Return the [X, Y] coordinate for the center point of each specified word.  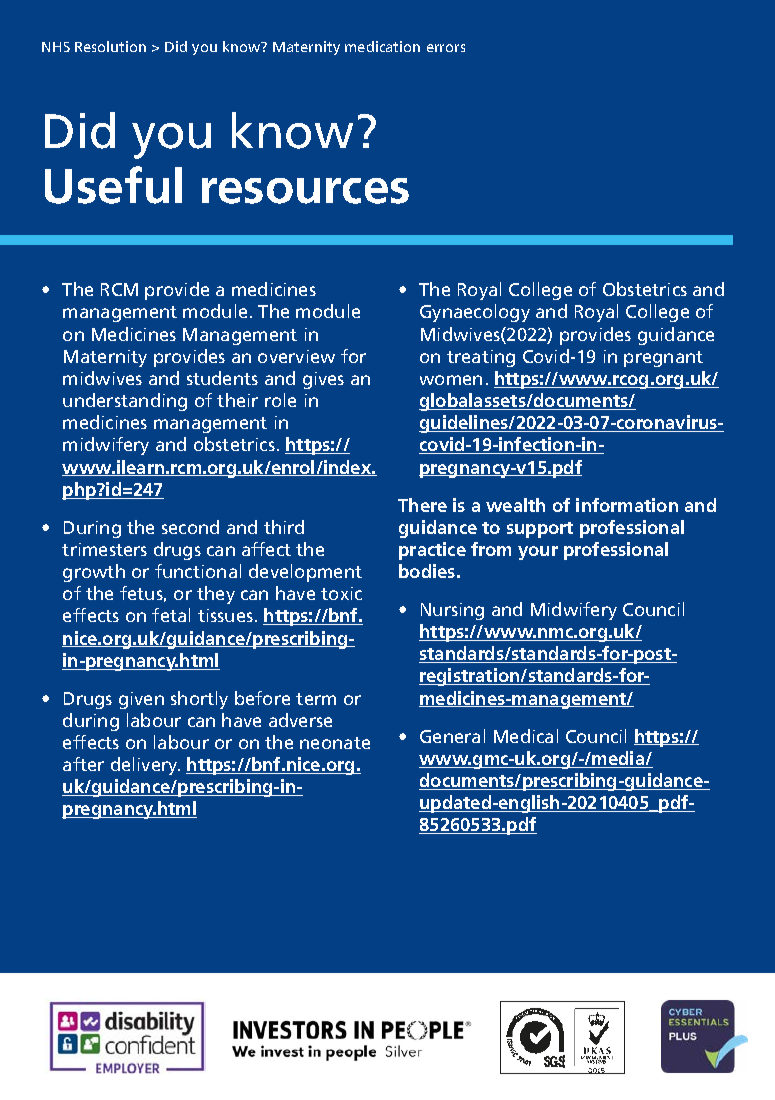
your [538, 553]
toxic [341, 593]
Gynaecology [475, 313]
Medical [526, 736]
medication [382, 46]
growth [94, 573]
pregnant [663, 359]
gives [323, 380]
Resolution [110, 46]
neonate [335, 743]
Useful [113, 185]
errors [446, 48]
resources [305, 191]
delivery [145, 766]
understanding [125, 402]
